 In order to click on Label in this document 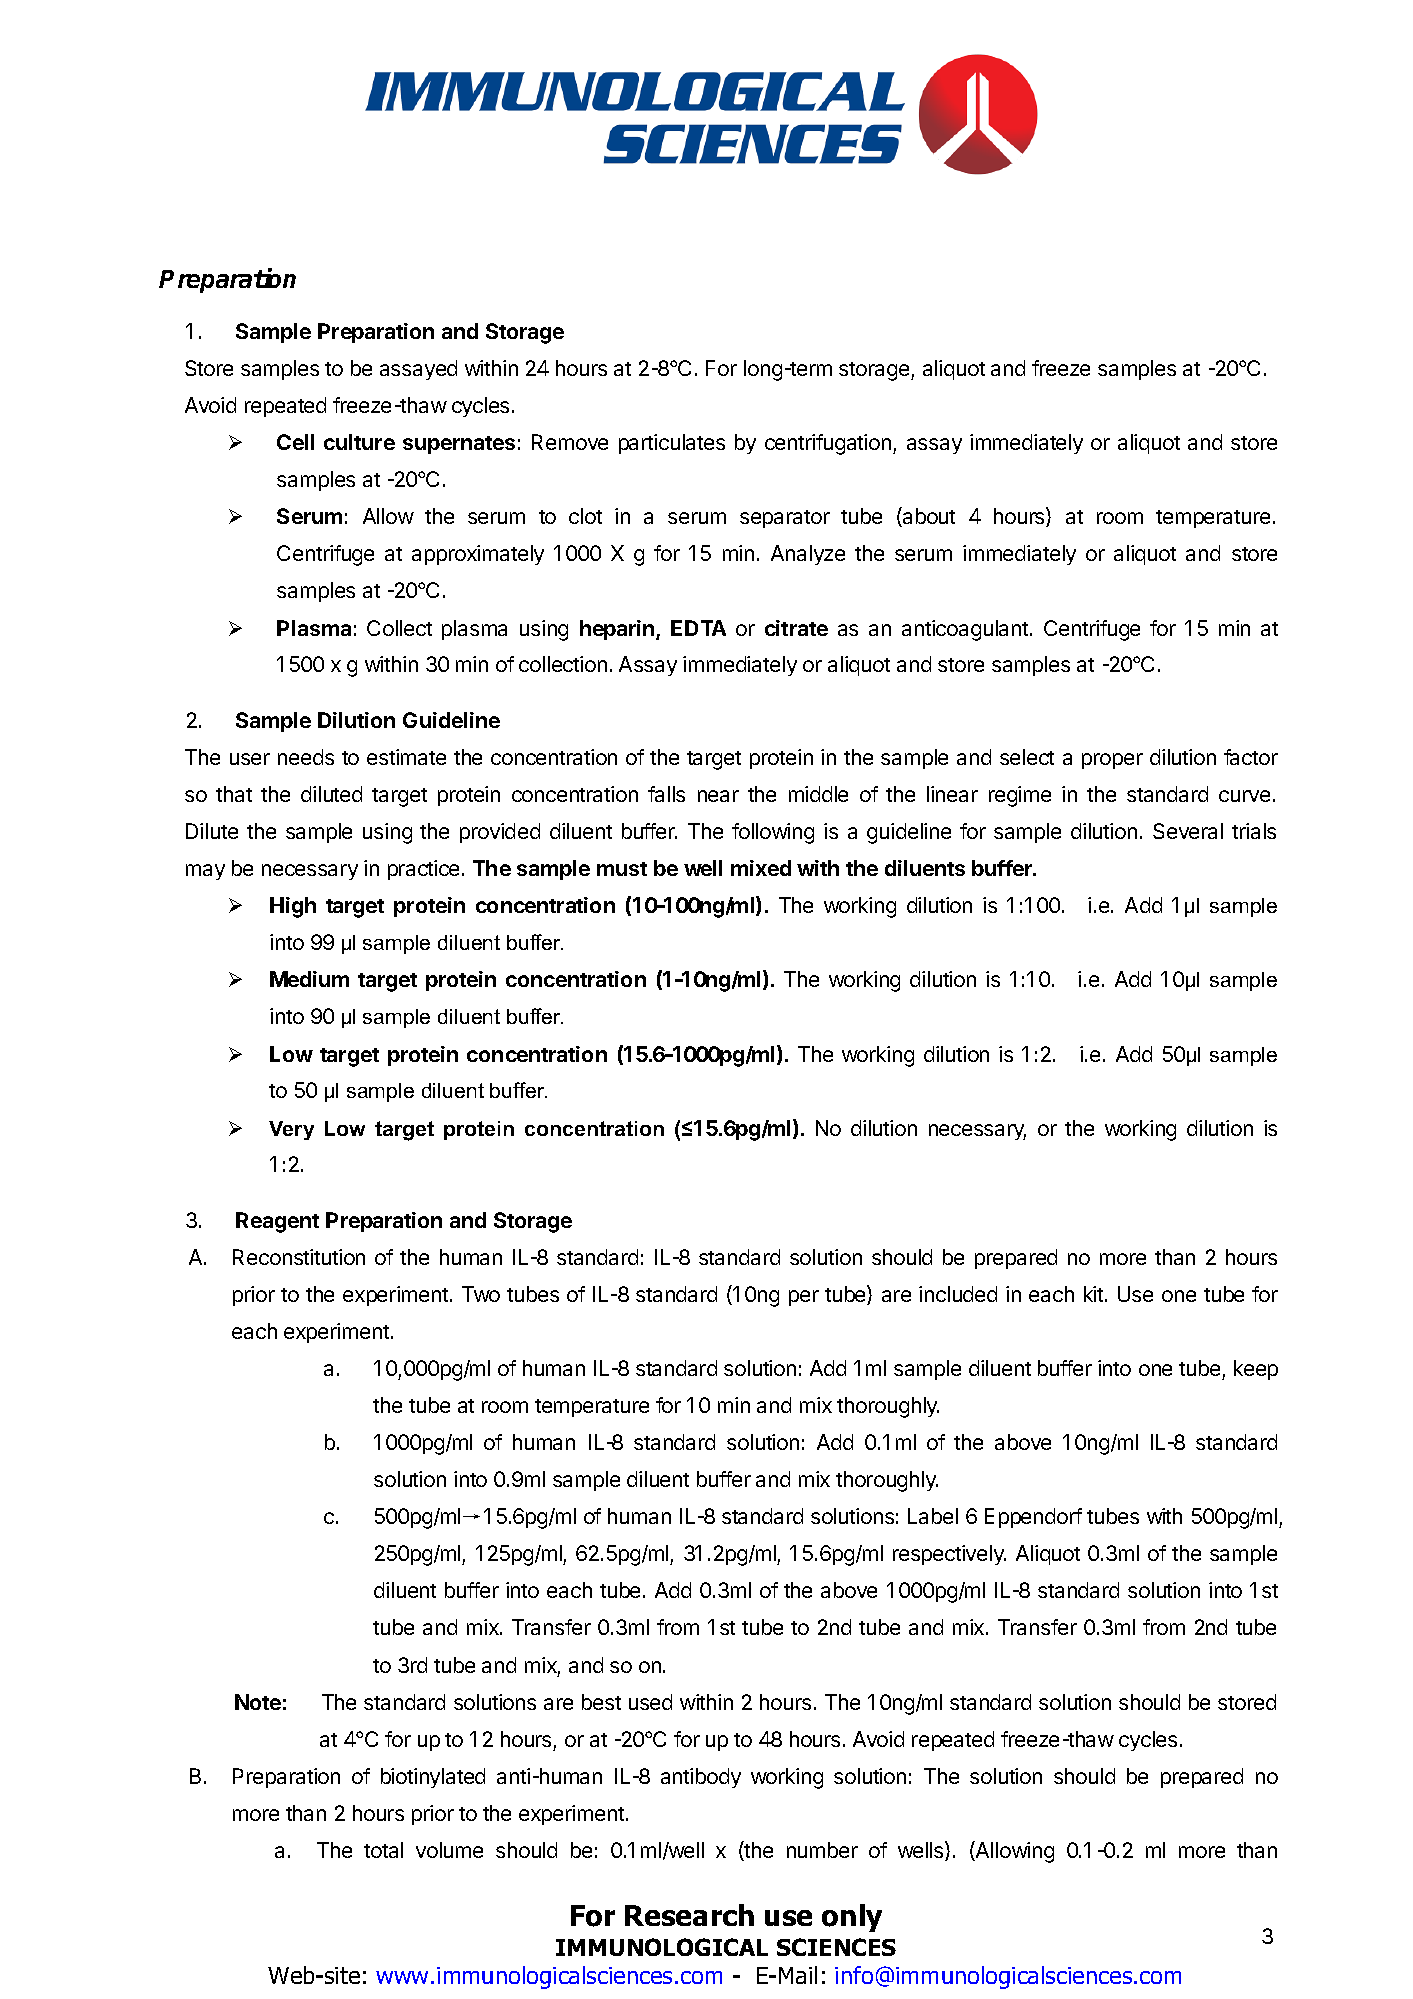, I will do `click(933, 1516)`.
